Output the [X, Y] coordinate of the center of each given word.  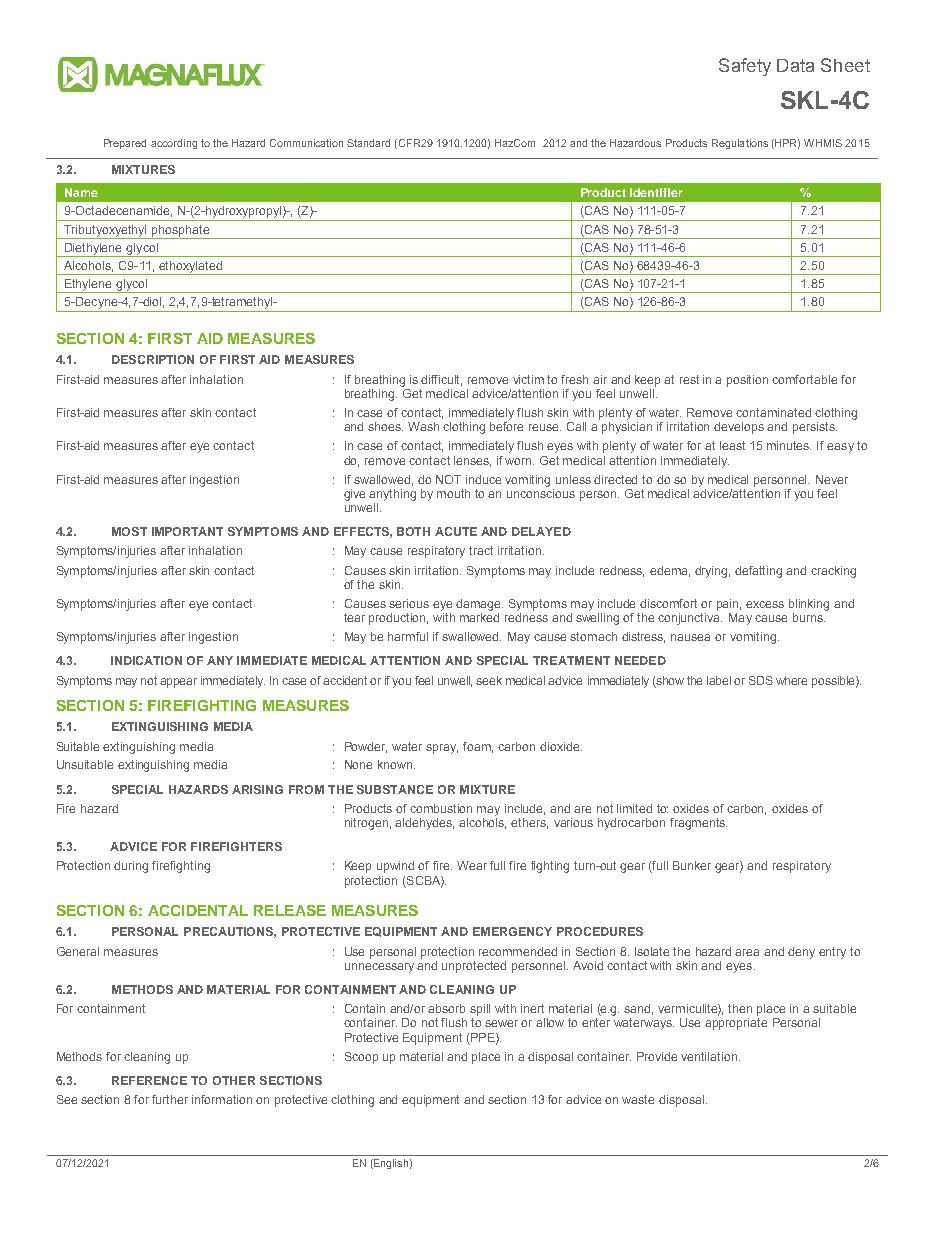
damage [479, 605]
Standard [368, 143]
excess [765, 604]
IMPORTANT [187, 531]
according [174, 144]
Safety [745, 67]
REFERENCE [149, 1080]
